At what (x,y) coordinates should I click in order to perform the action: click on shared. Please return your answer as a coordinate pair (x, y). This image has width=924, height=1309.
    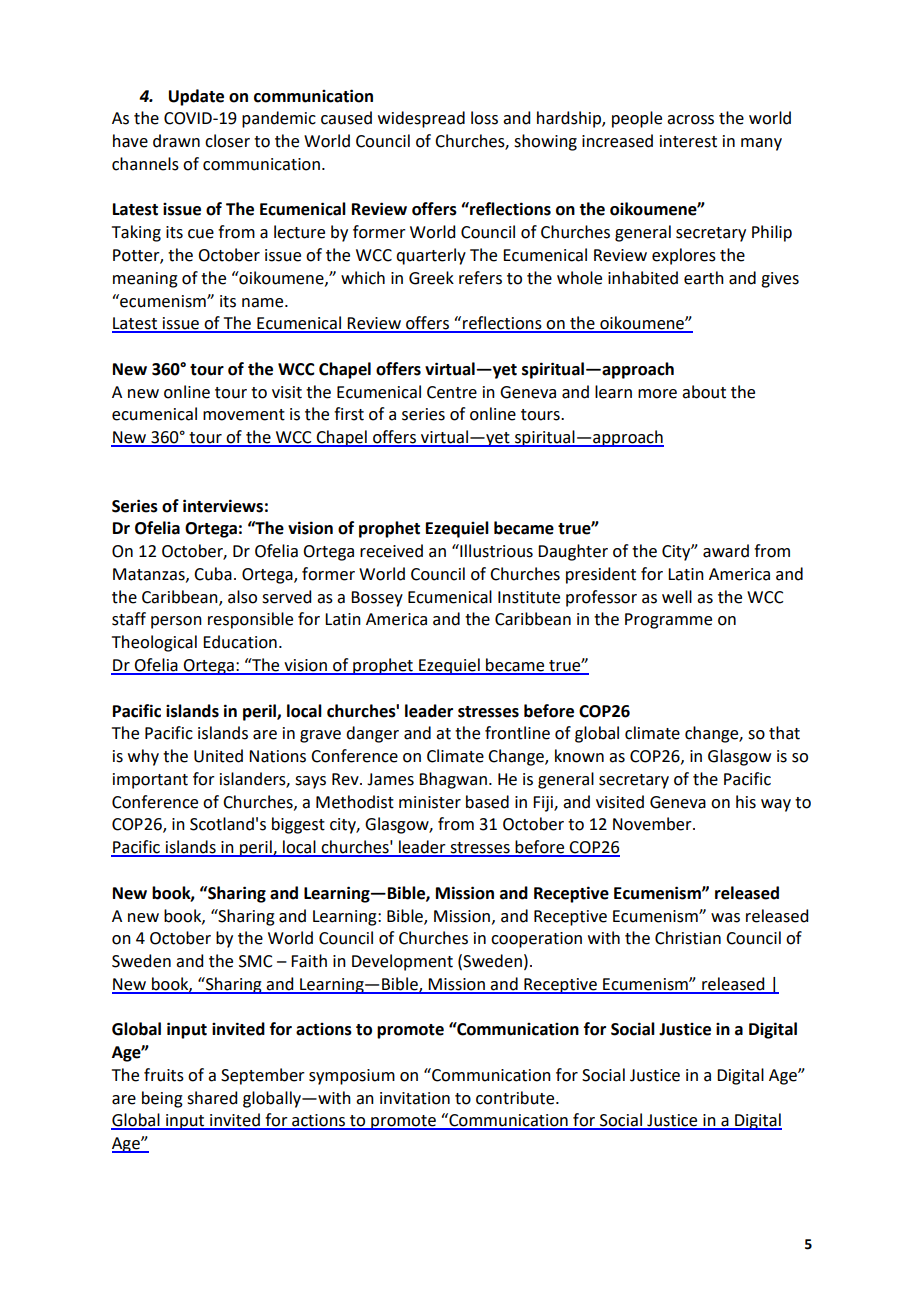
    Looking at the image, I should click on (212, 1098).
